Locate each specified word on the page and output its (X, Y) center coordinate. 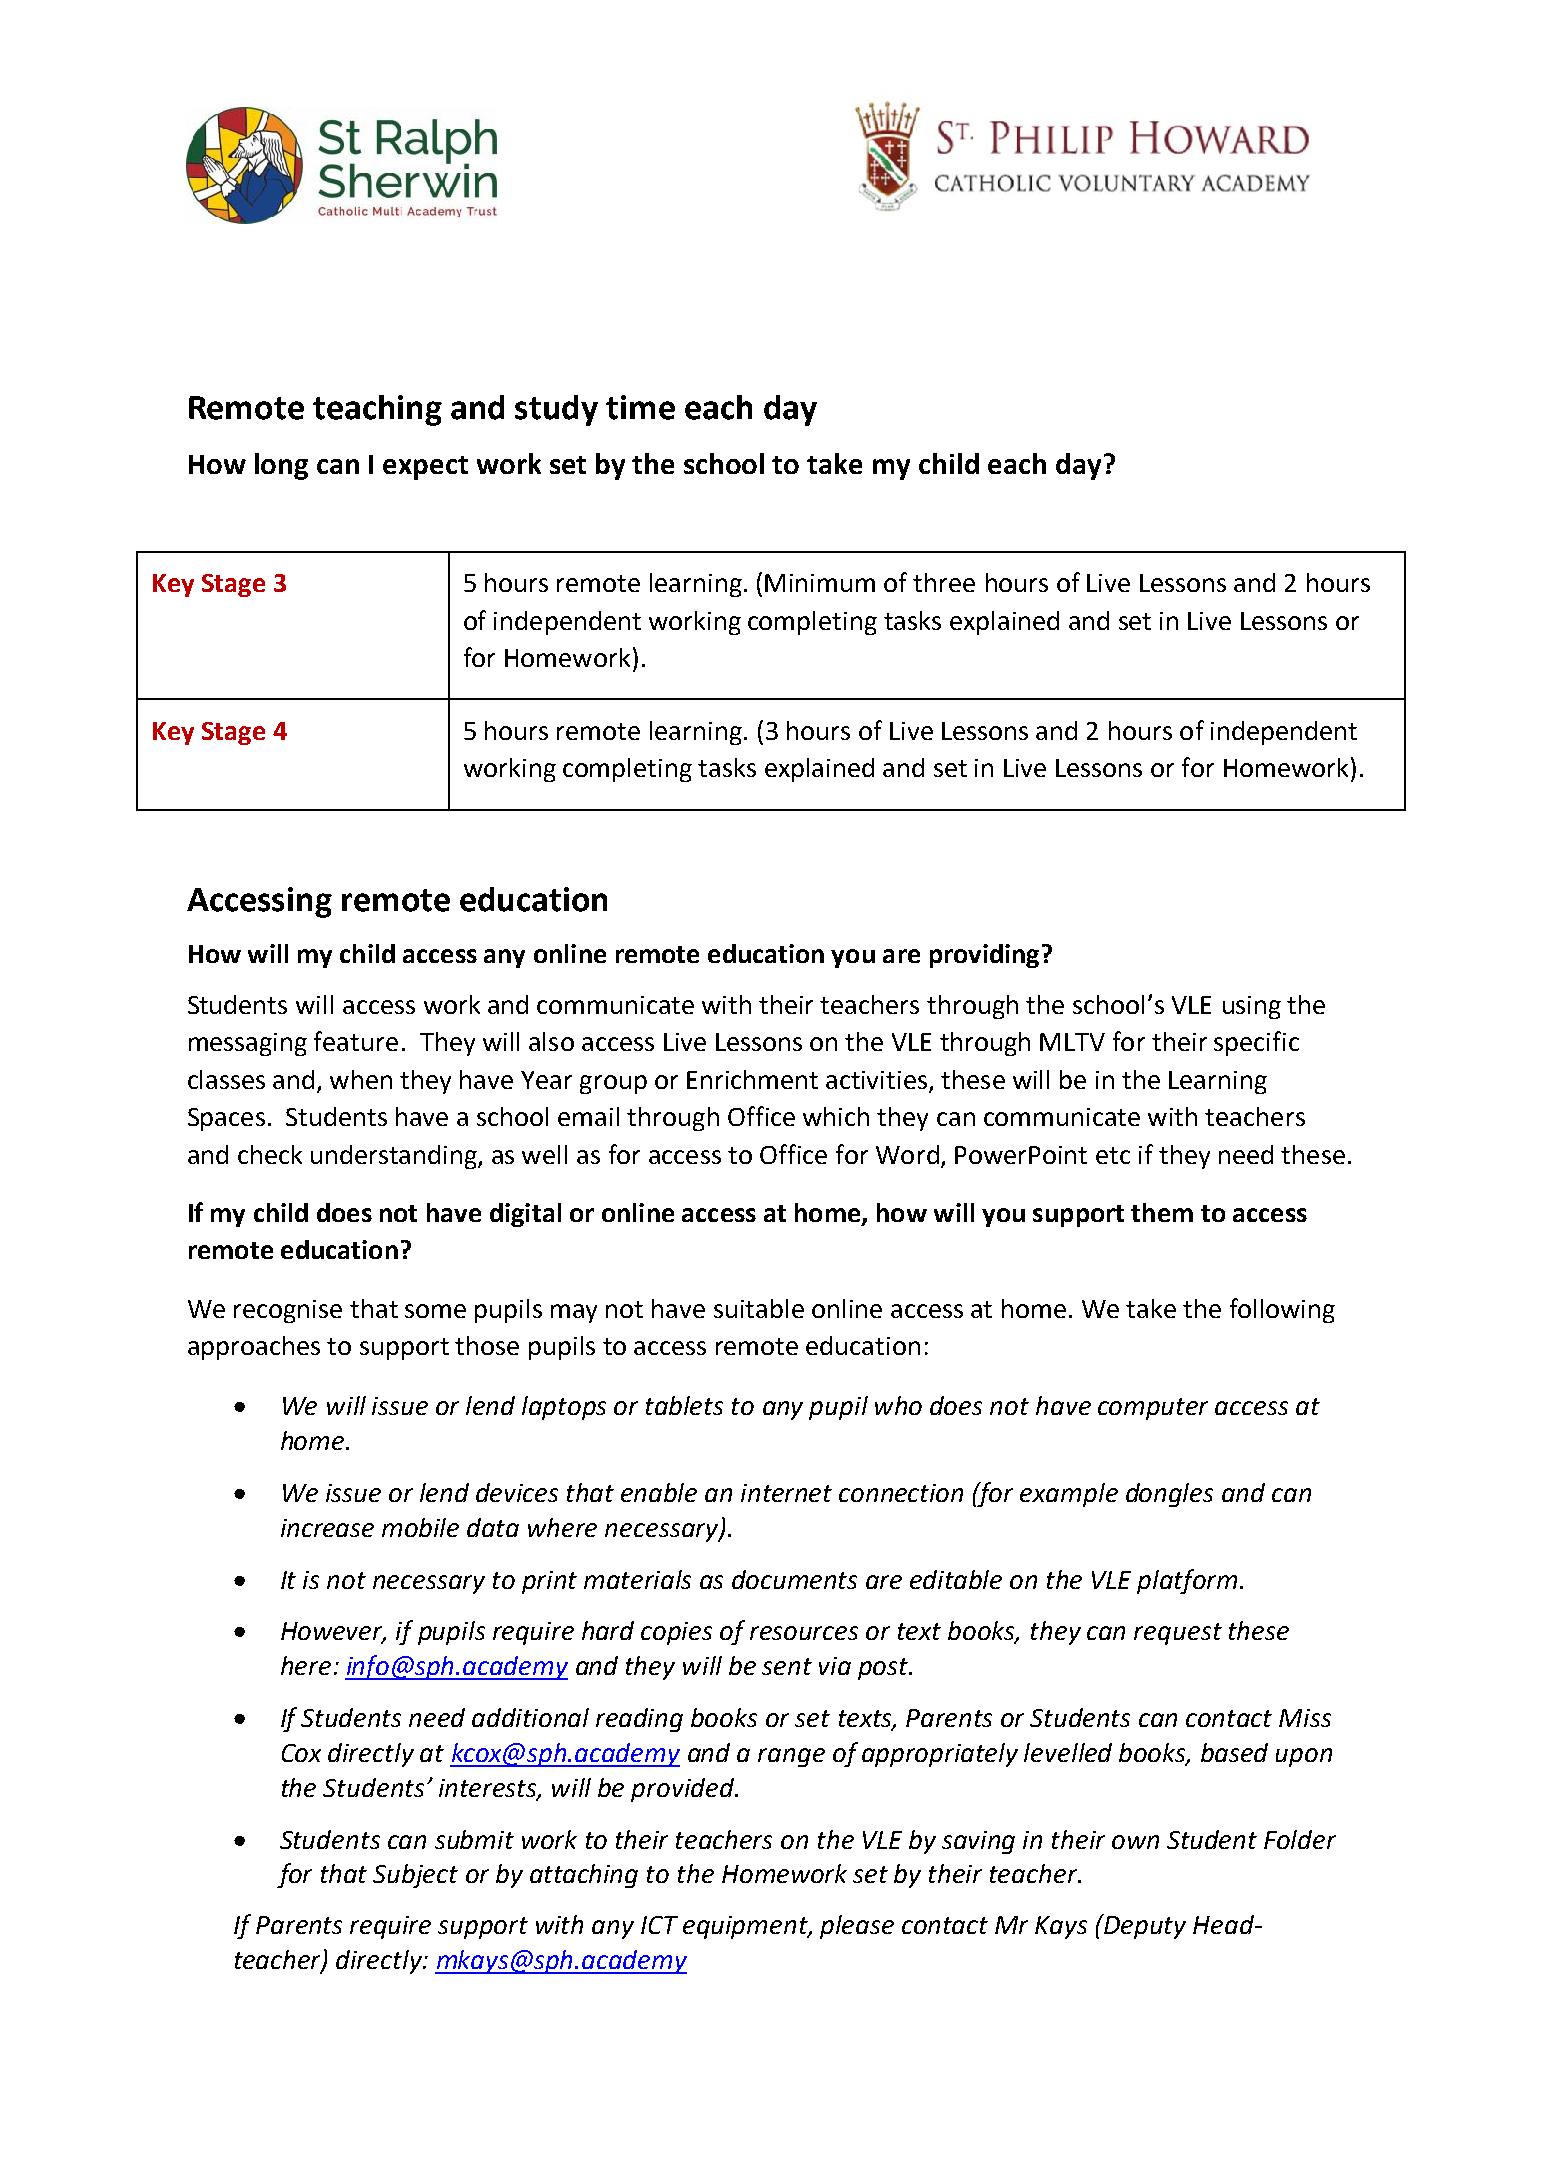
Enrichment (752, 1079)
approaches (254, 1348)
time (640, 407)
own (1135, 1842)
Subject (415, 1876)
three (944, 582)
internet (786, 1493)
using (1252, 1007)
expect (425, 468)
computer (1153, 1409)
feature (356, 1041)
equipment (746, 1927)
